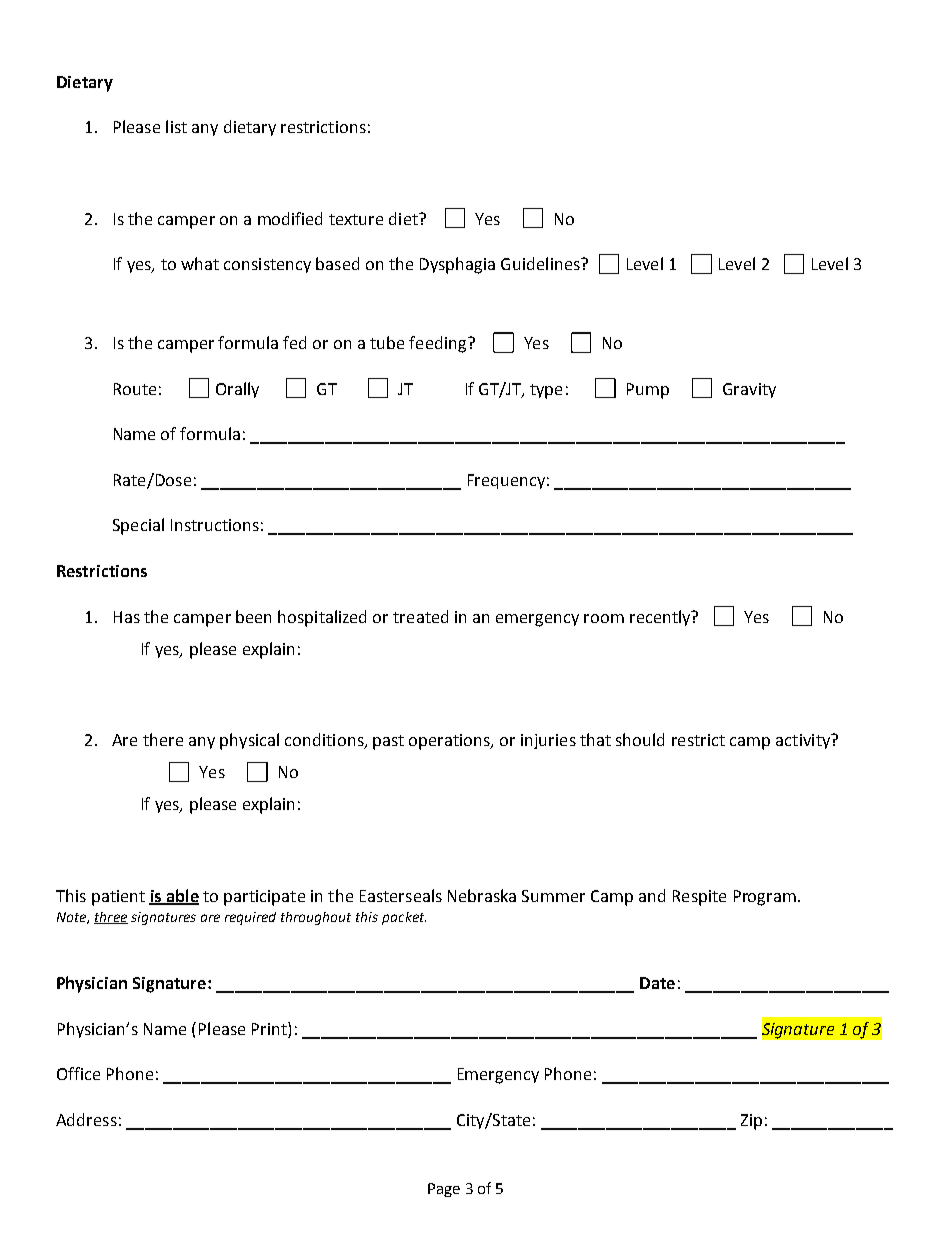  Describe the element at coordinates (506, 481) in the page. I see `Frequency` at that location.
